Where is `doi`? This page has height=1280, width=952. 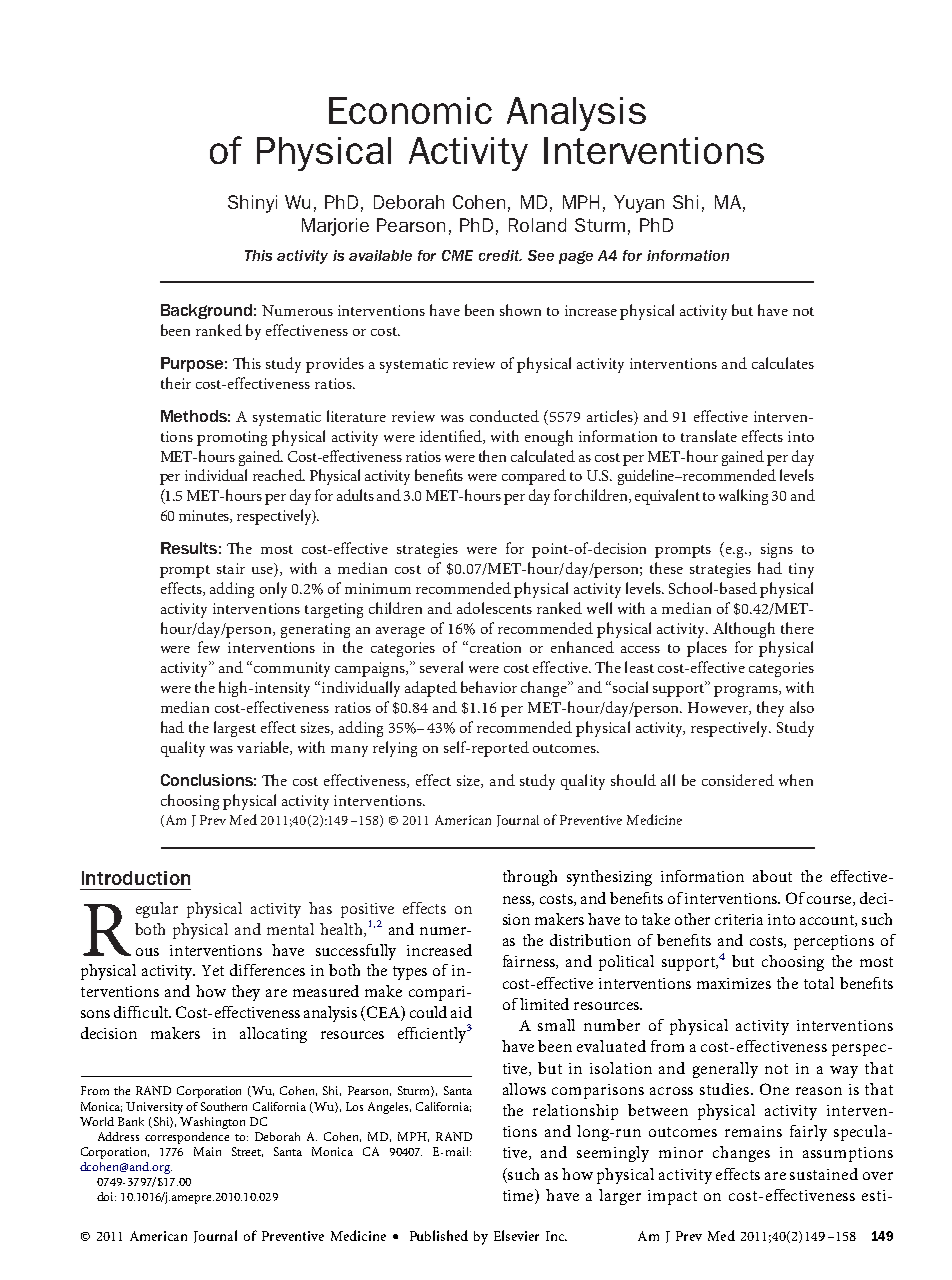
doi is located at coordinates (106, 1196).
